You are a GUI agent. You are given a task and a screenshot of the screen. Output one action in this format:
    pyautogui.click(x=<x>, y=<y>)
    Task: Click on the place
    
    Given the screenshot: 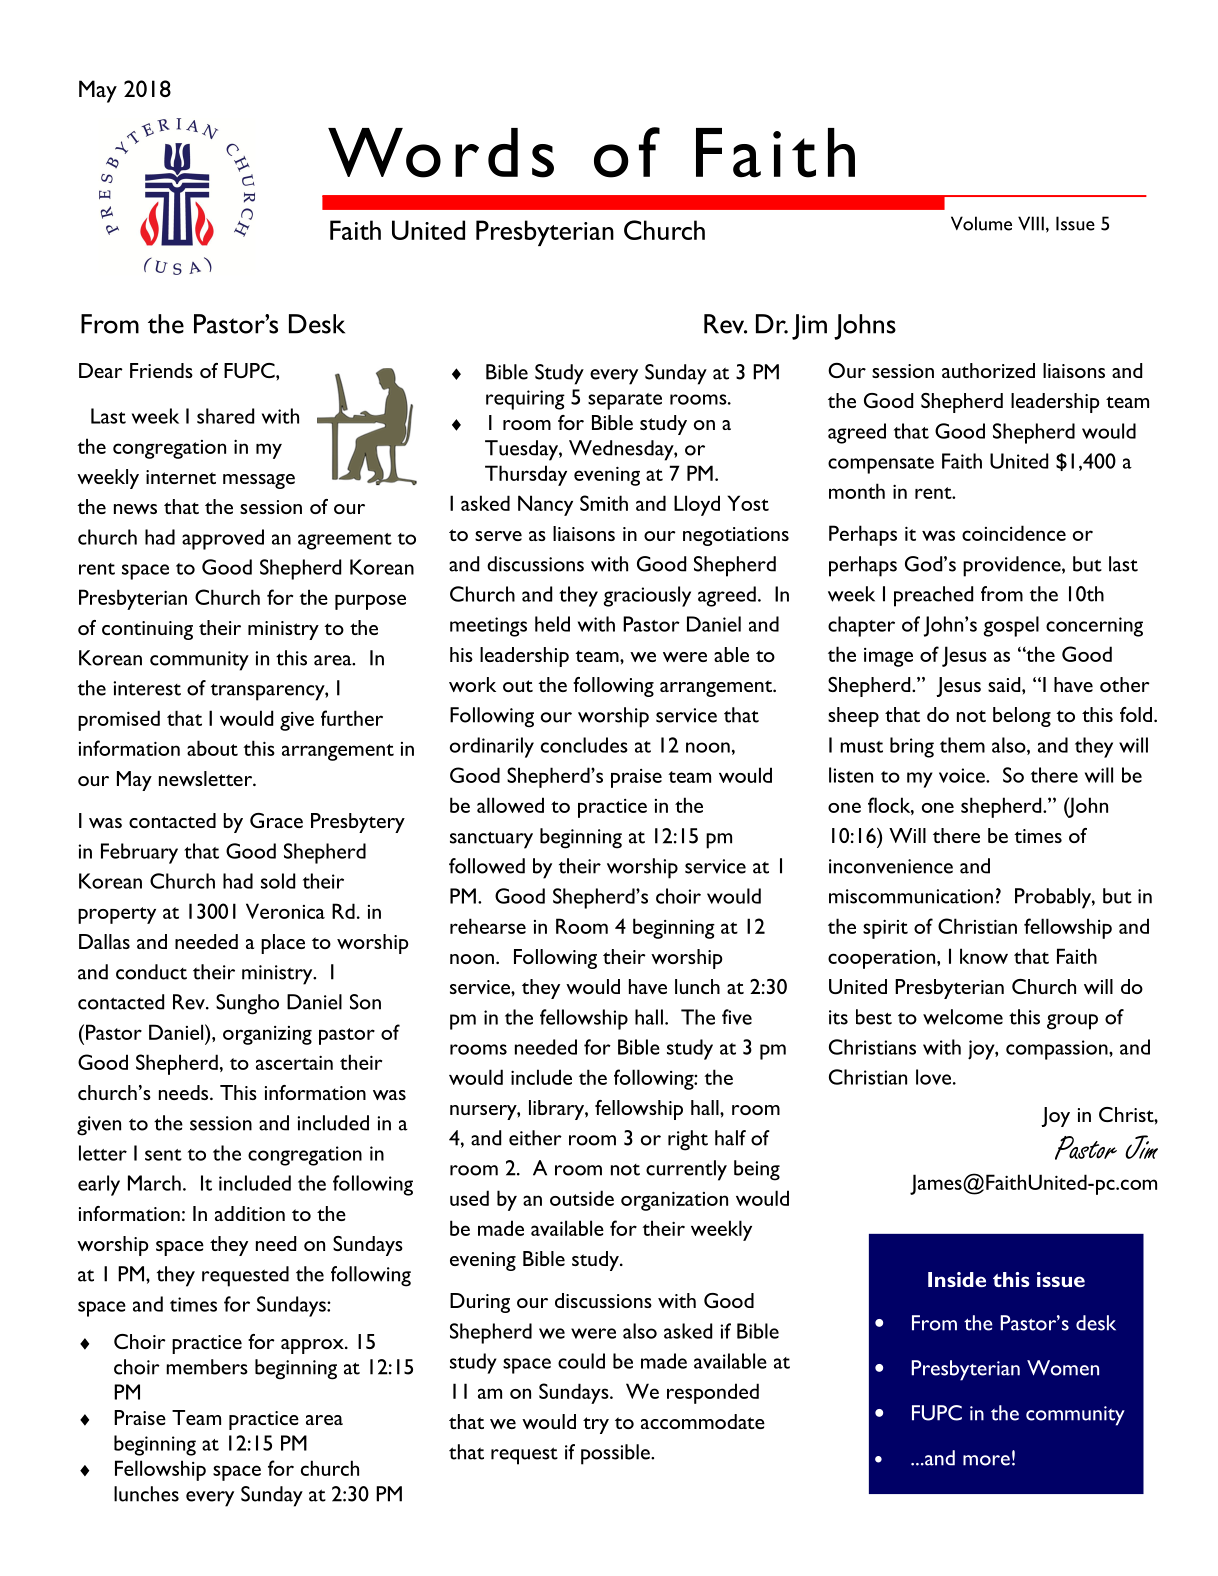 What is the action you would take?
    pyautogui.click(x=283, y=944)
